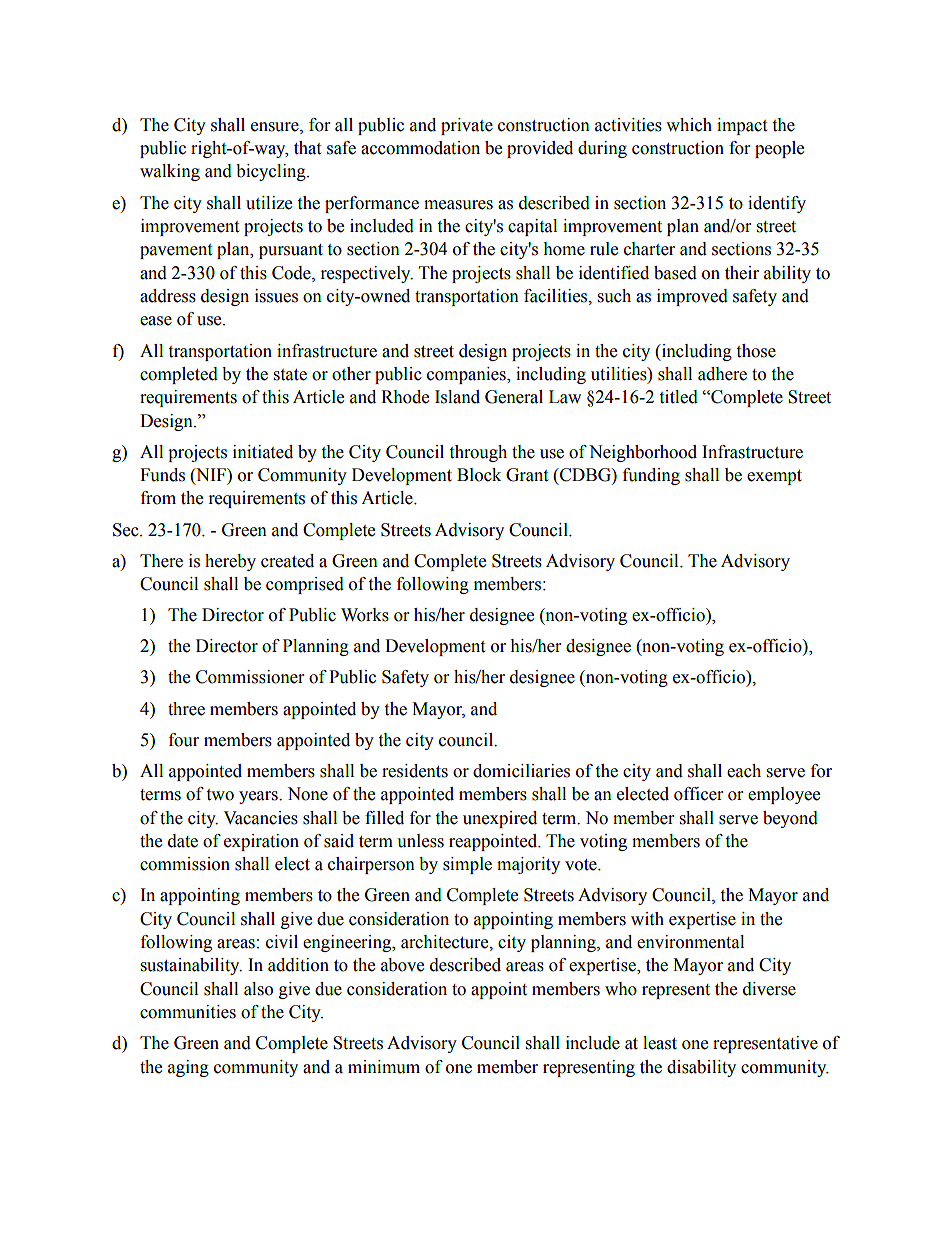 This screenshot has height=1233, width=952. Describe the element at coordinates (744, 771) in the screenshot. I see `each` at that location.
